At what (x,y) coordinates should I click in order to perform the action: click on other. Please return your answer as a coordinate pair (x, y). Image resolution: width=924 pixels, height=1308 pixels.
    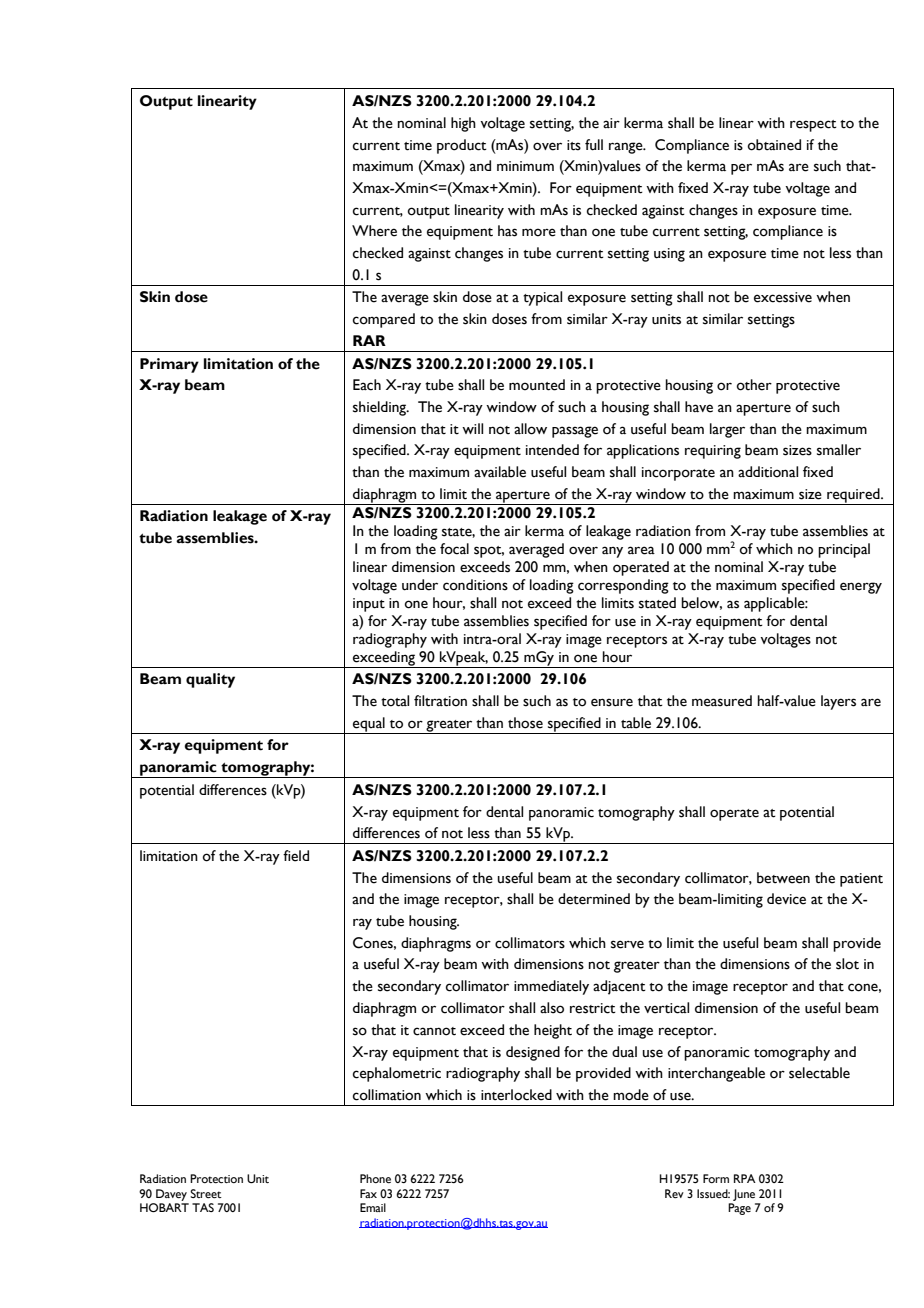
    Looking at the image, I should click on (754, 385).
